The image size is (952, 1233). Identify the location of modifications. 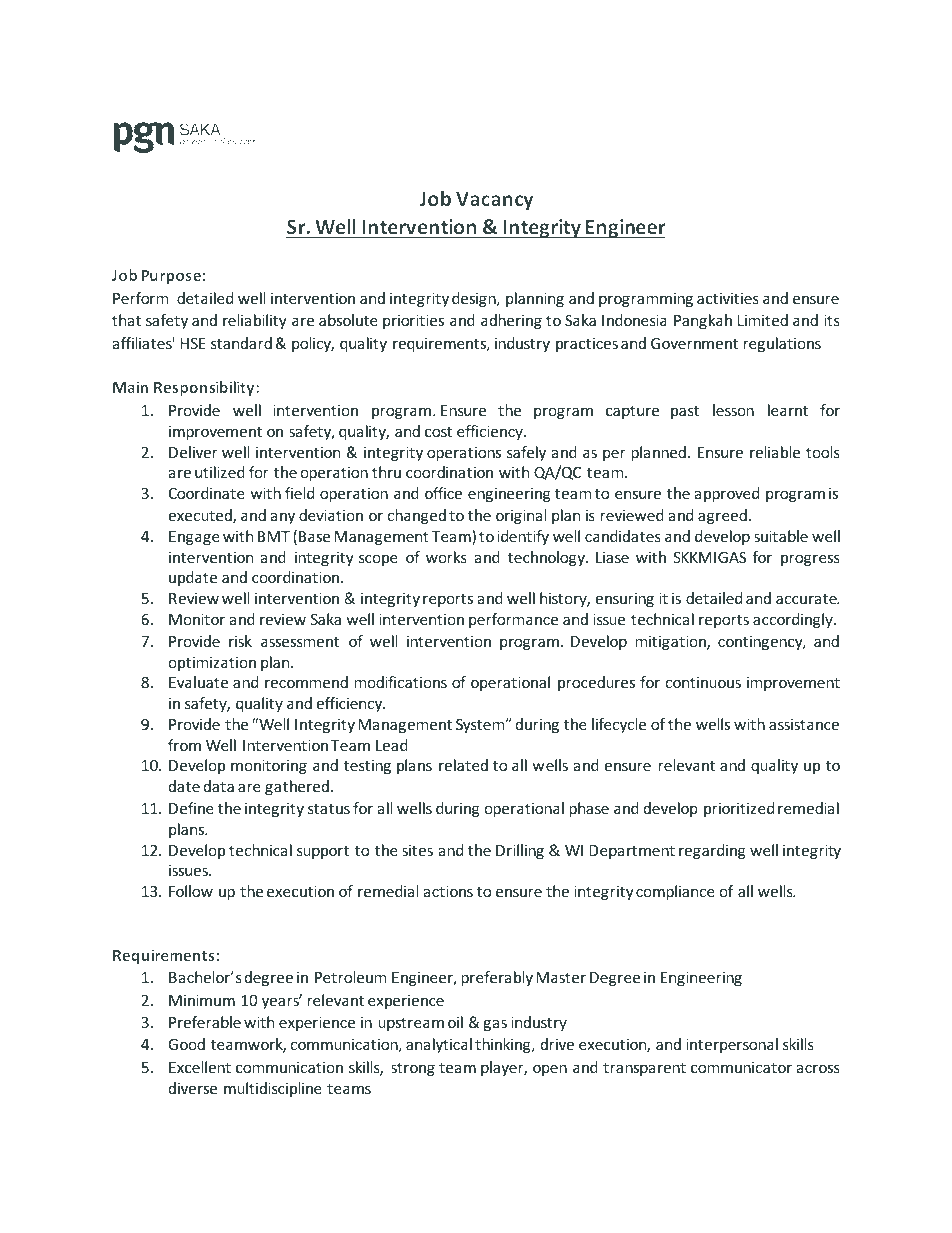
(400, 682).
